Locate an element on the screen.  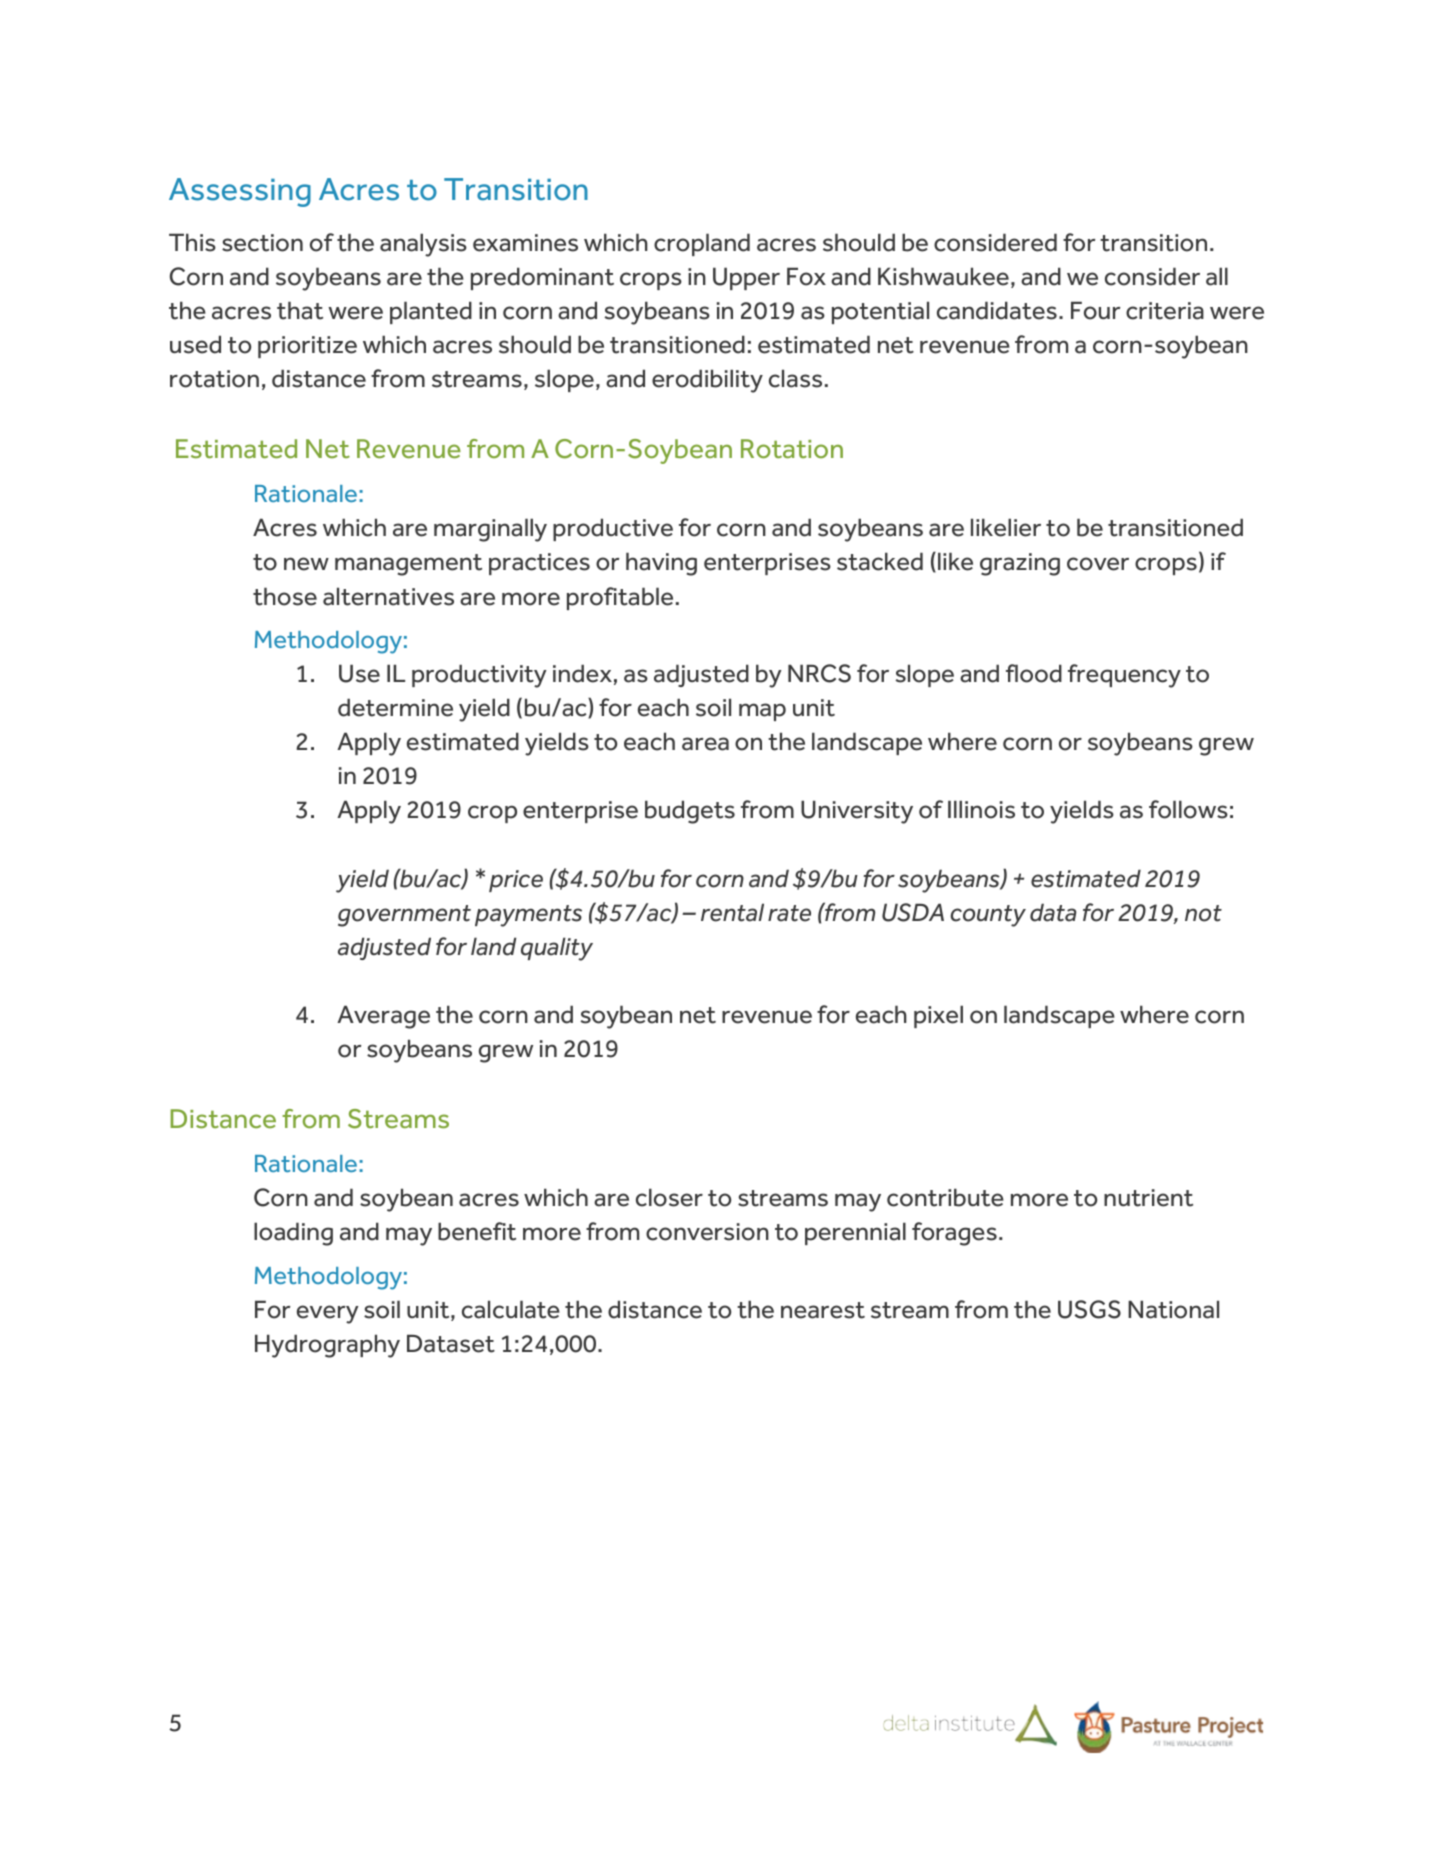
Four is located at coordinates (1096, 310).
